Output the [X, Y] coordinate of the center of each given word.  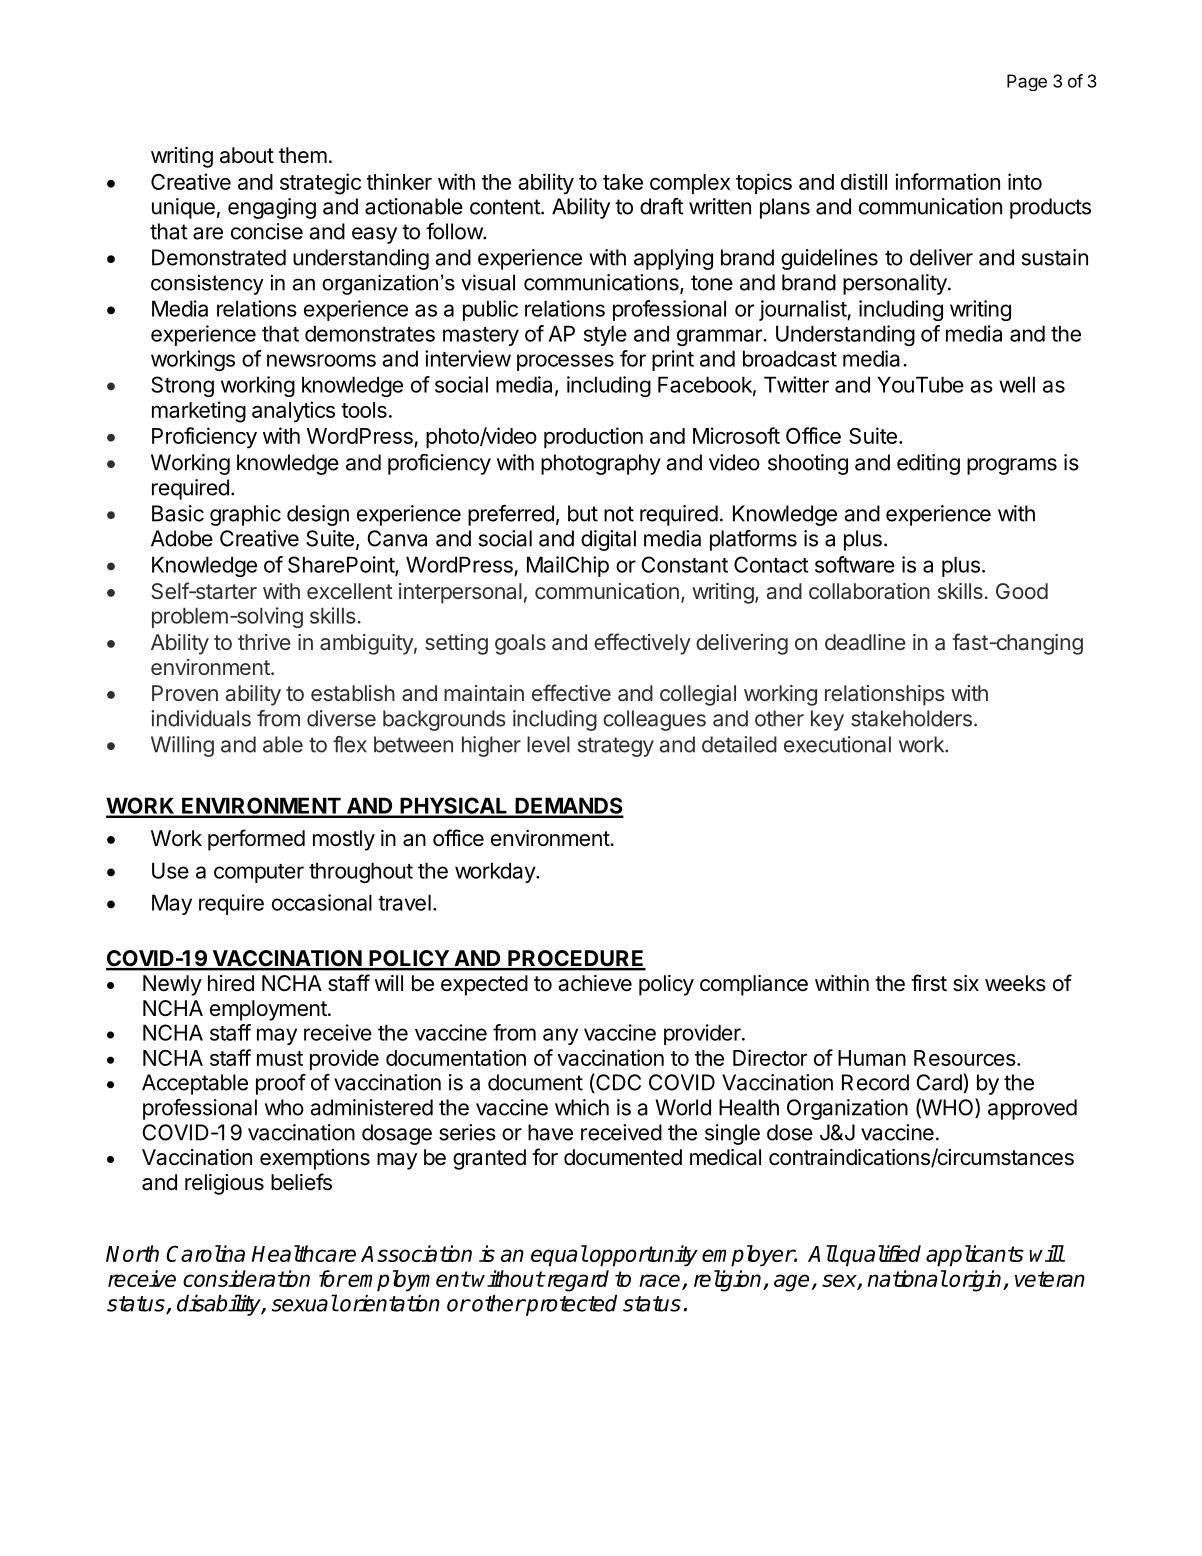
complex [690, 184]
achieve [595, 983]
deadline [865, 642]
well [1017, 384]
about [247, 155]
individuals [201, 718]
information [947, 181]
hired [231, 983]
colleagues [654, 720]
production [593, 437]
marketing [199, 412]
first [929, 983]
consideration [246, 1278]
